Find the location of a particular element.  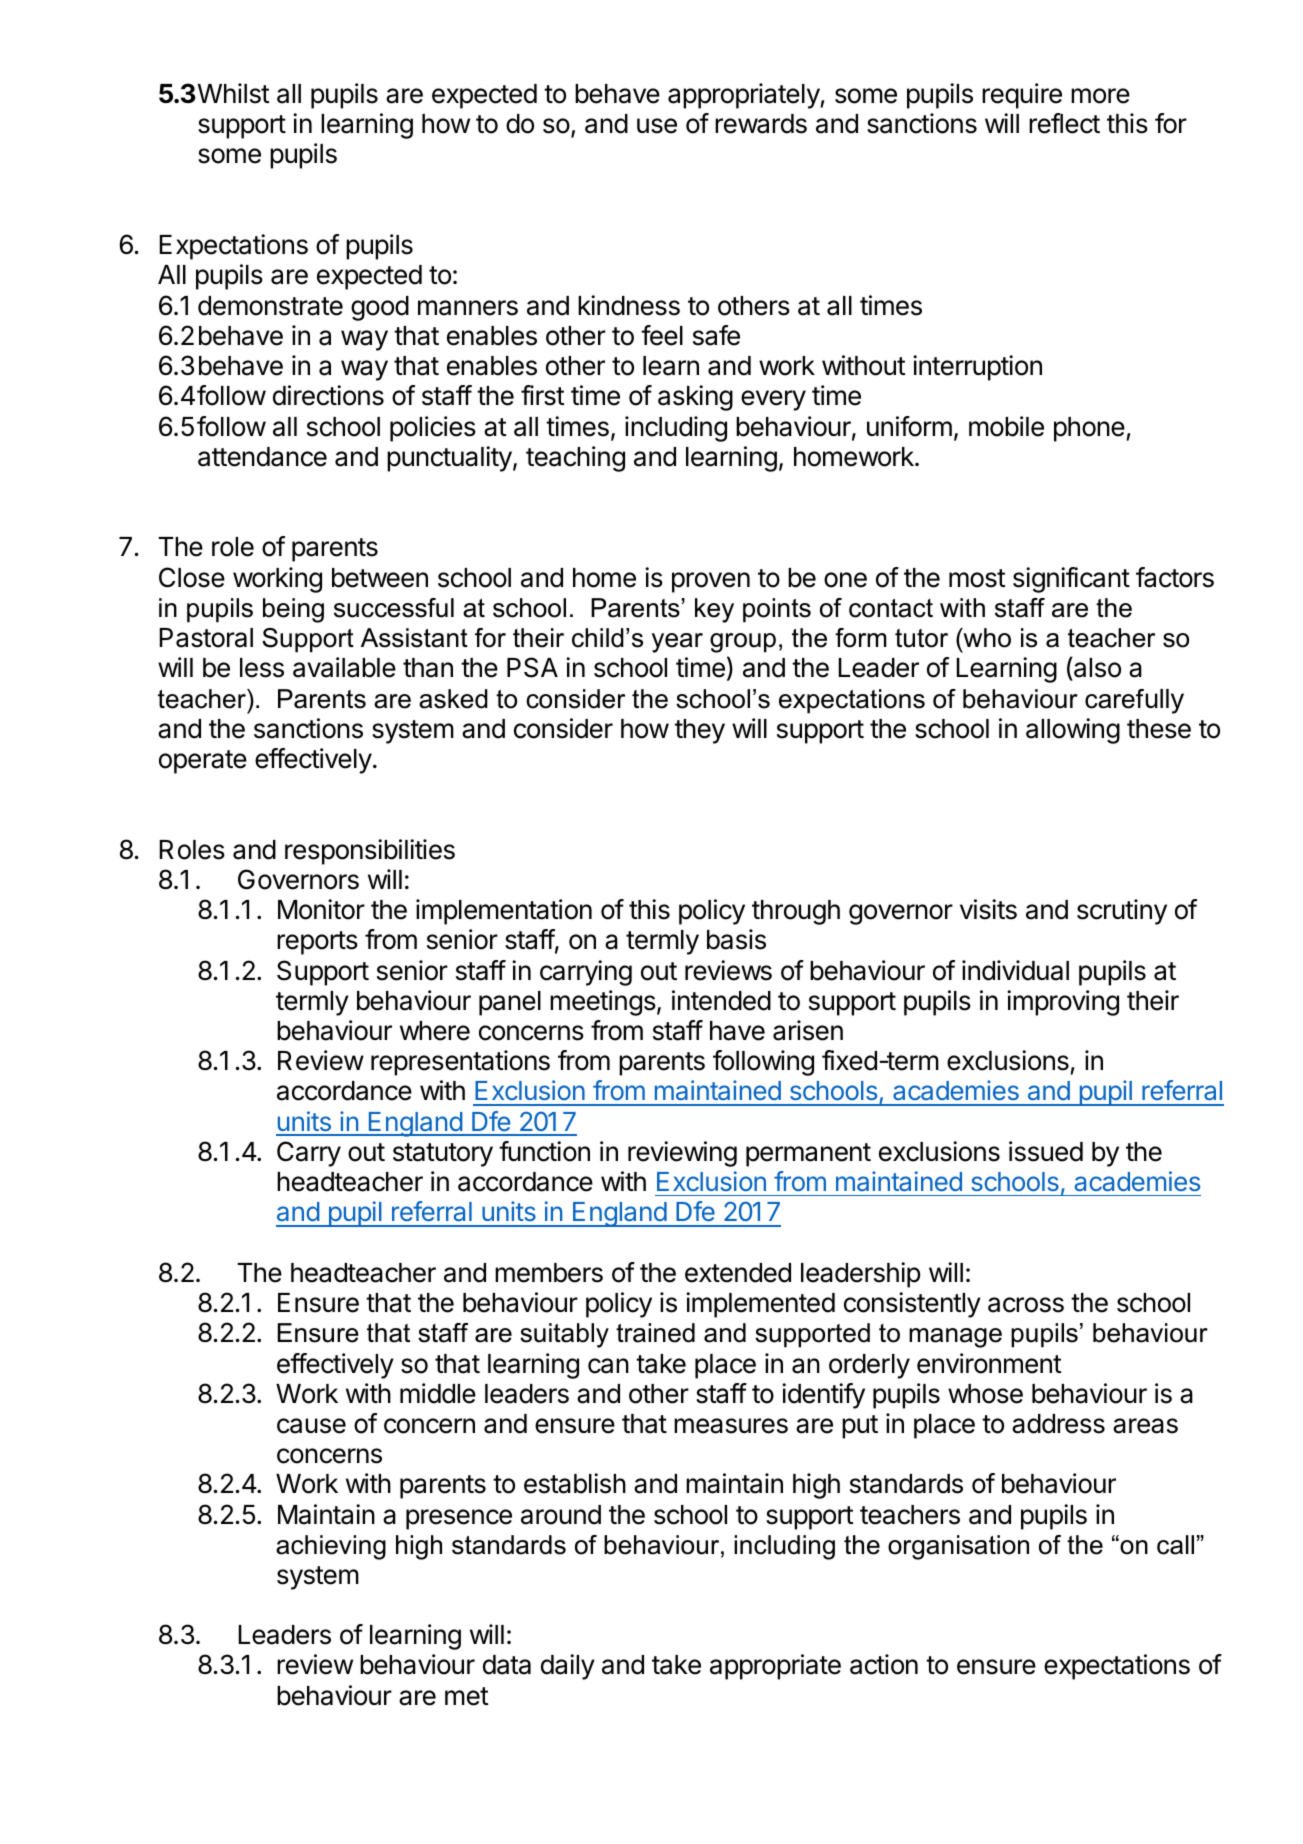

rewards is located at coordinates (761, 124).
